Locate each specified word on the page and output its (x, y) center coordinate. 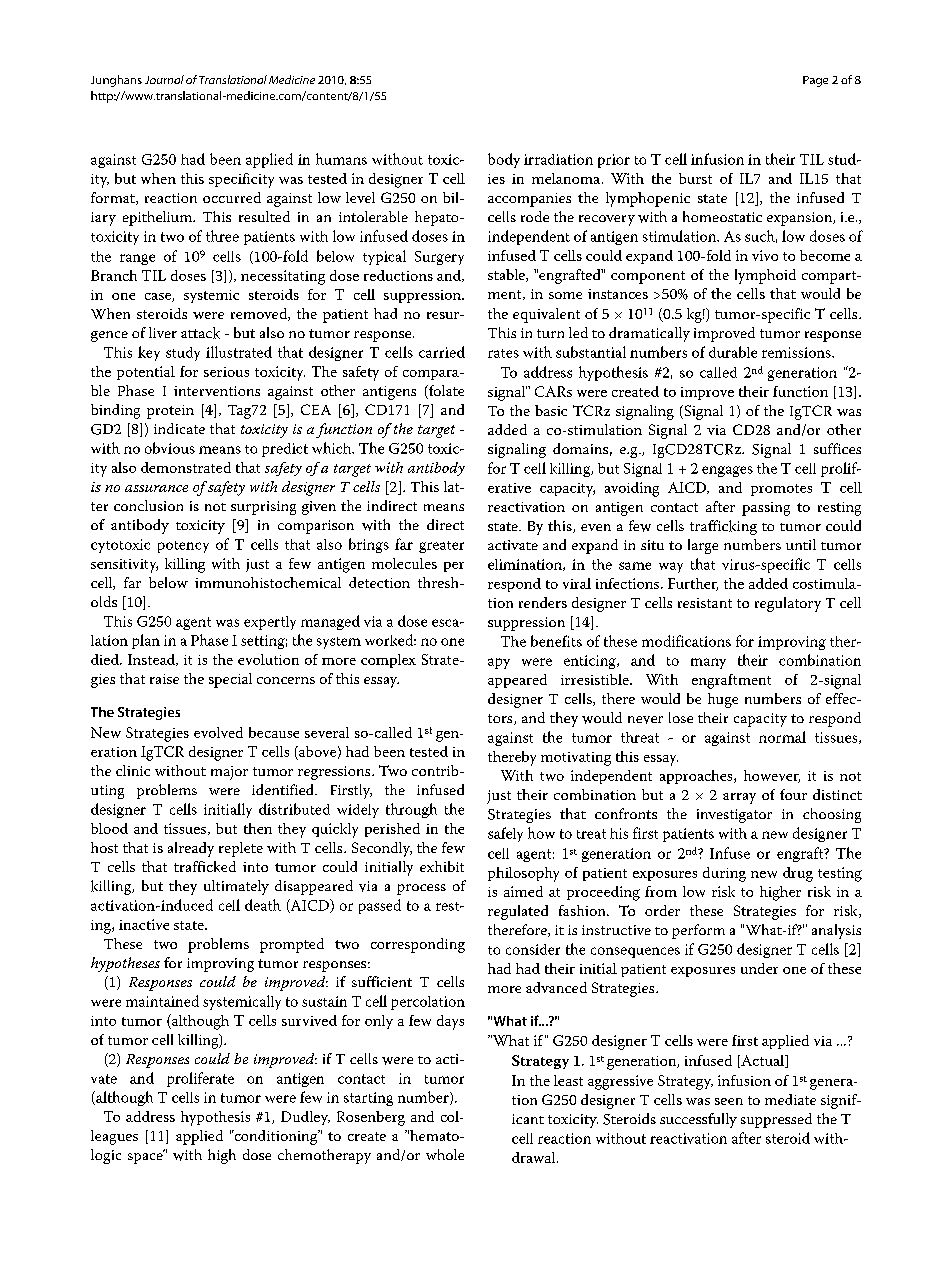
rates (503, 353)
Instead (152, 660)
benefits (556, 641)
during (724, 874)
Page (815, 81)
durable (733, 352)
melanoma (566, 178)
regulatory (788, 604)
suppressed (776, 1120)
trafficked (205, 866)
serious (226, 372)
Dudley (305, 1118)
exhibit (442, 866)
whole (445, 1154)
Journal (164, 79)
